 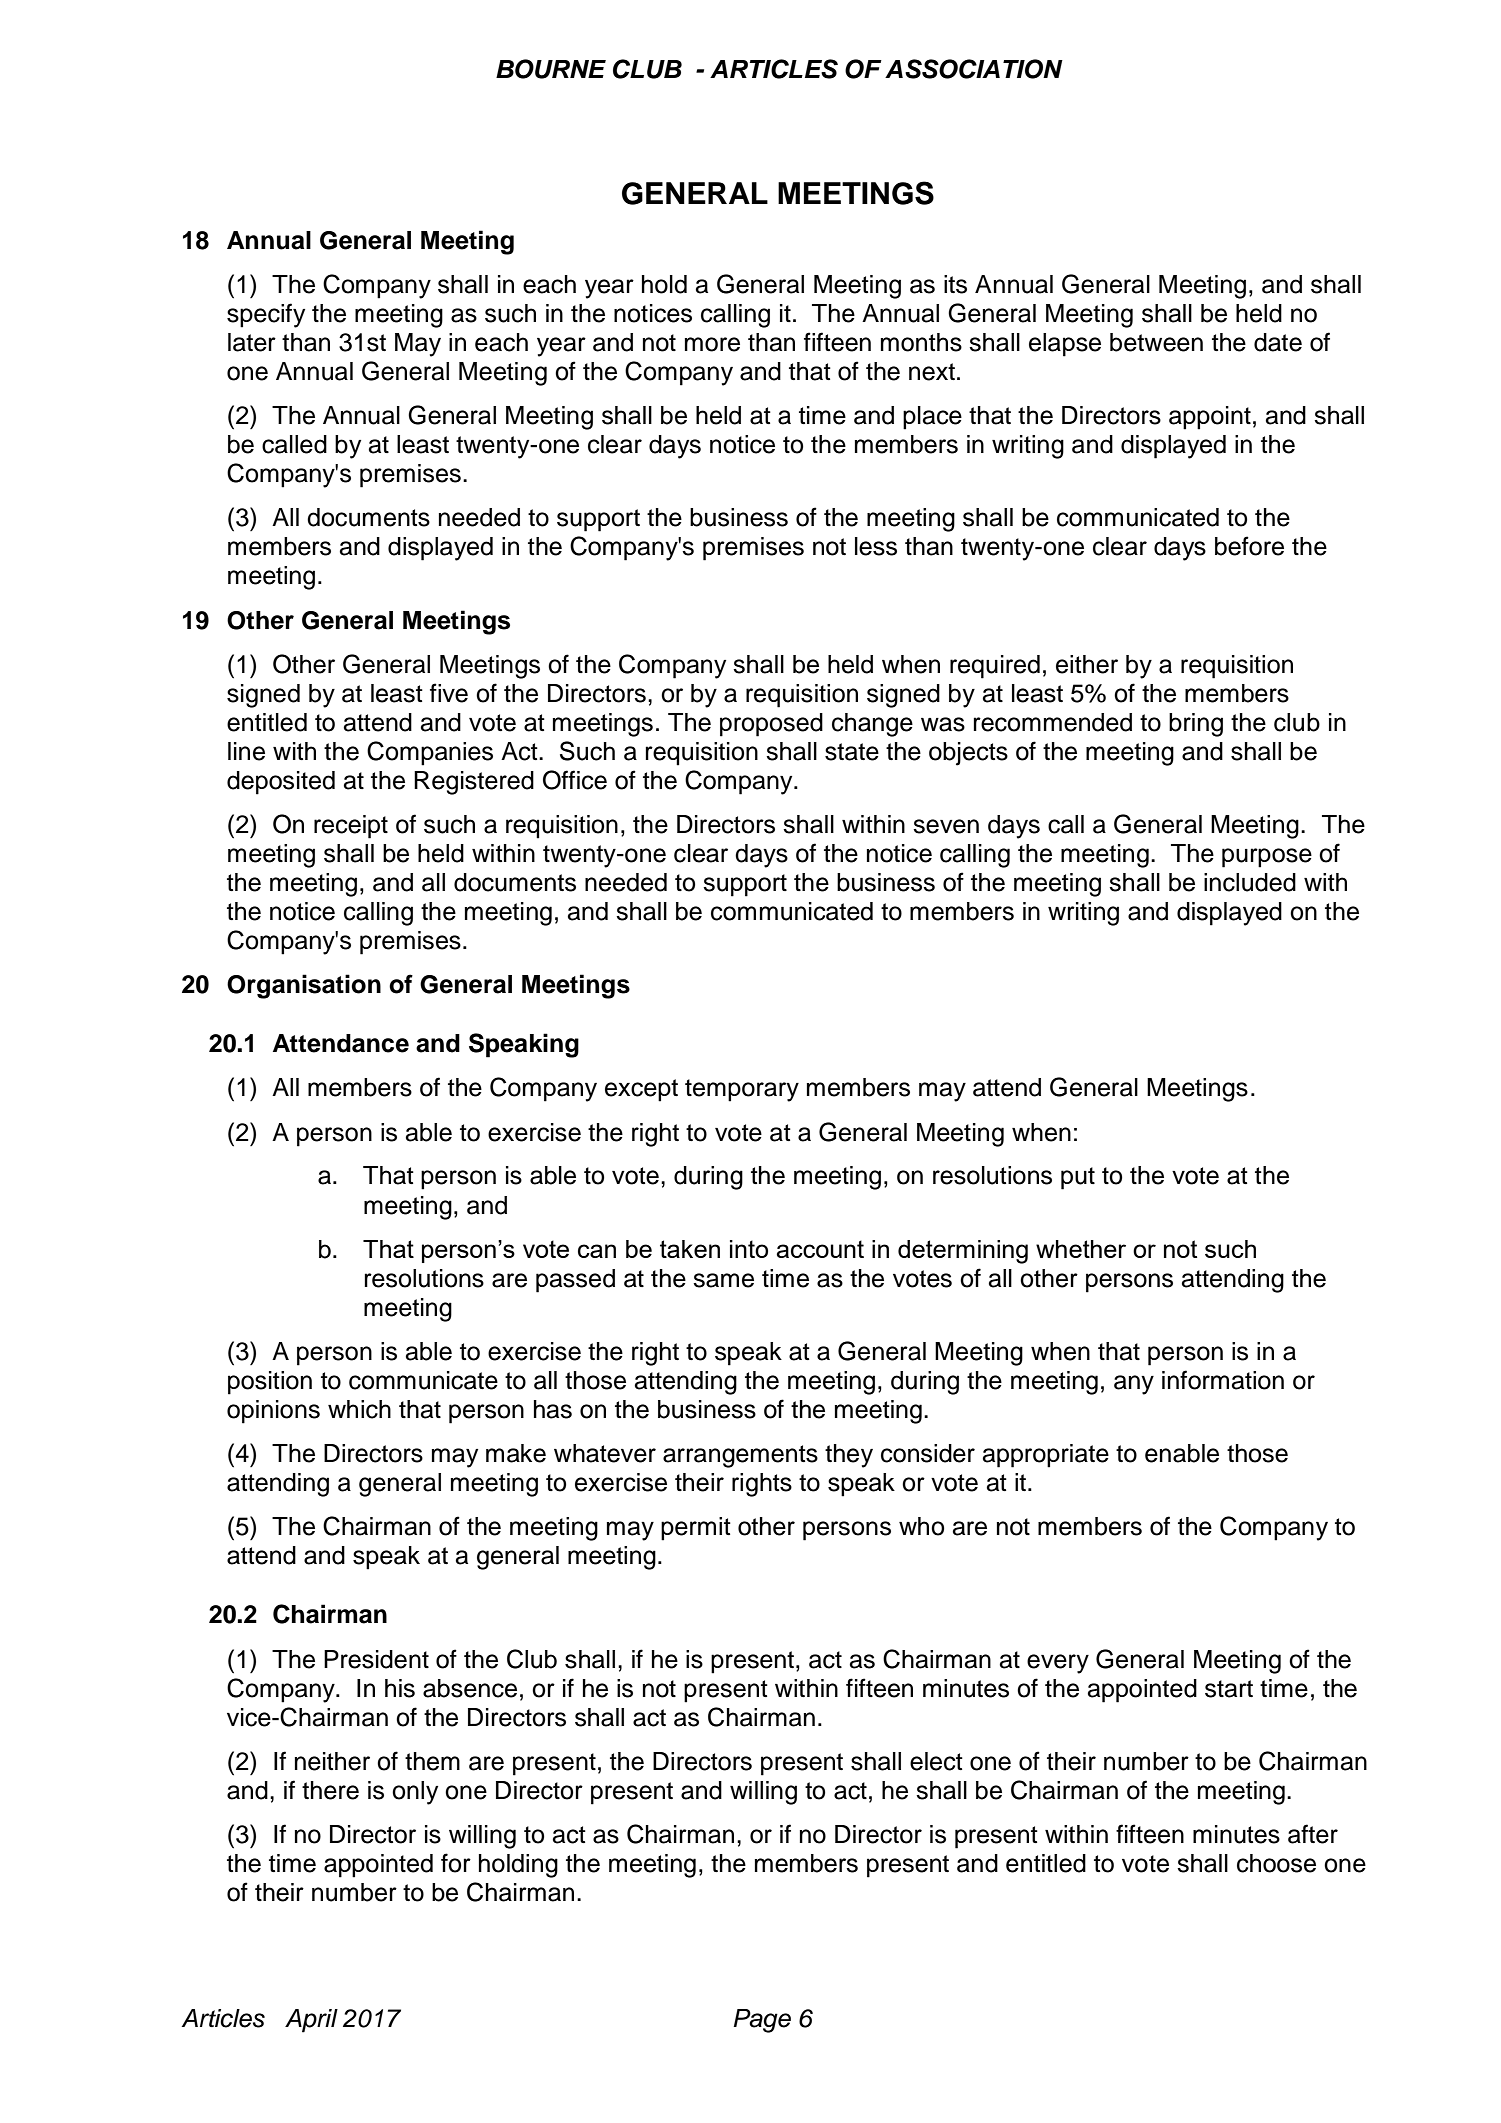 I want to click on arrangements, so click(x=740, y=1456).
